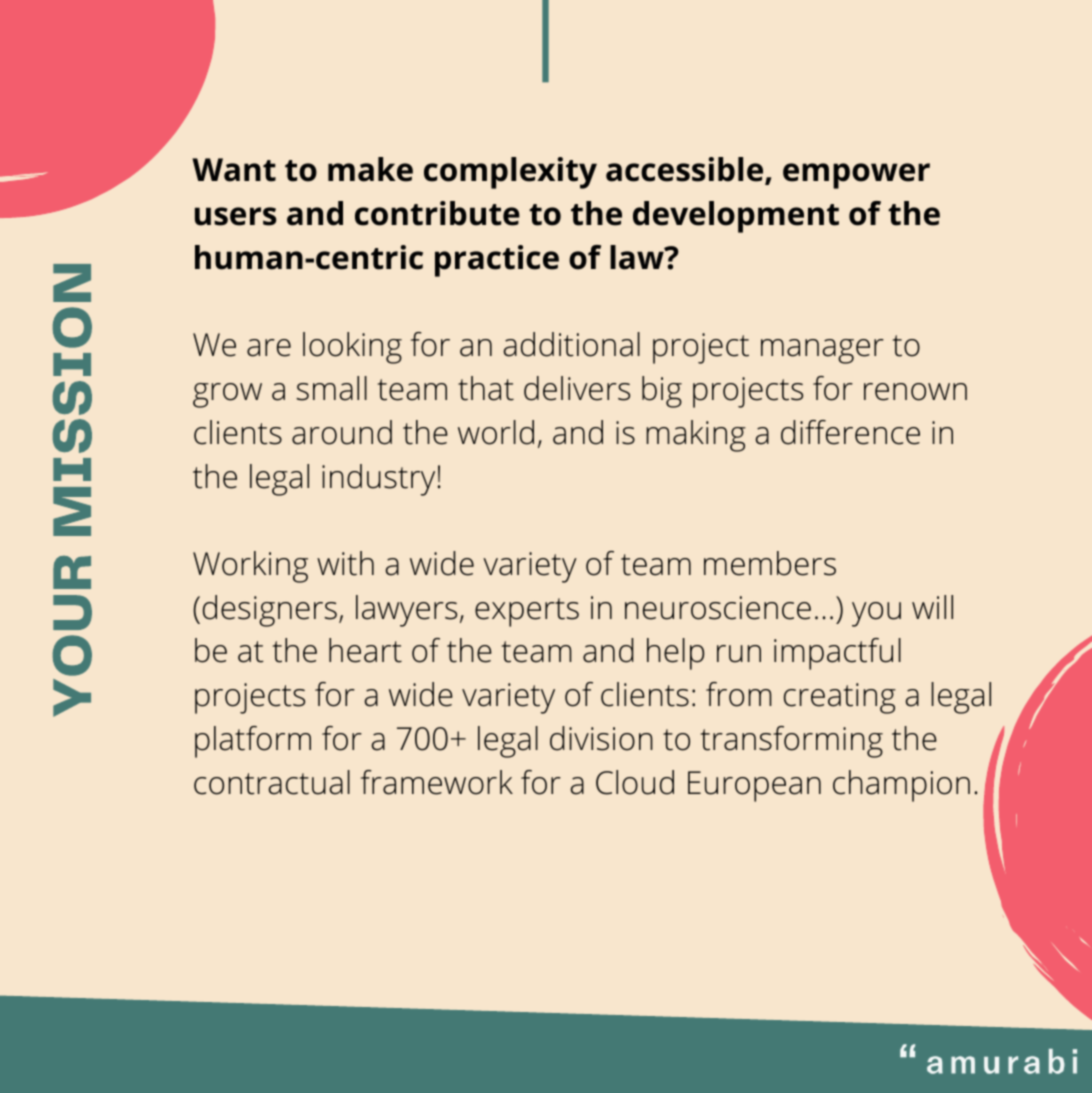  What do you see at coordinates (577, 388) in the screenshot?
I see `delivers` at bounding box center [577, 388].
